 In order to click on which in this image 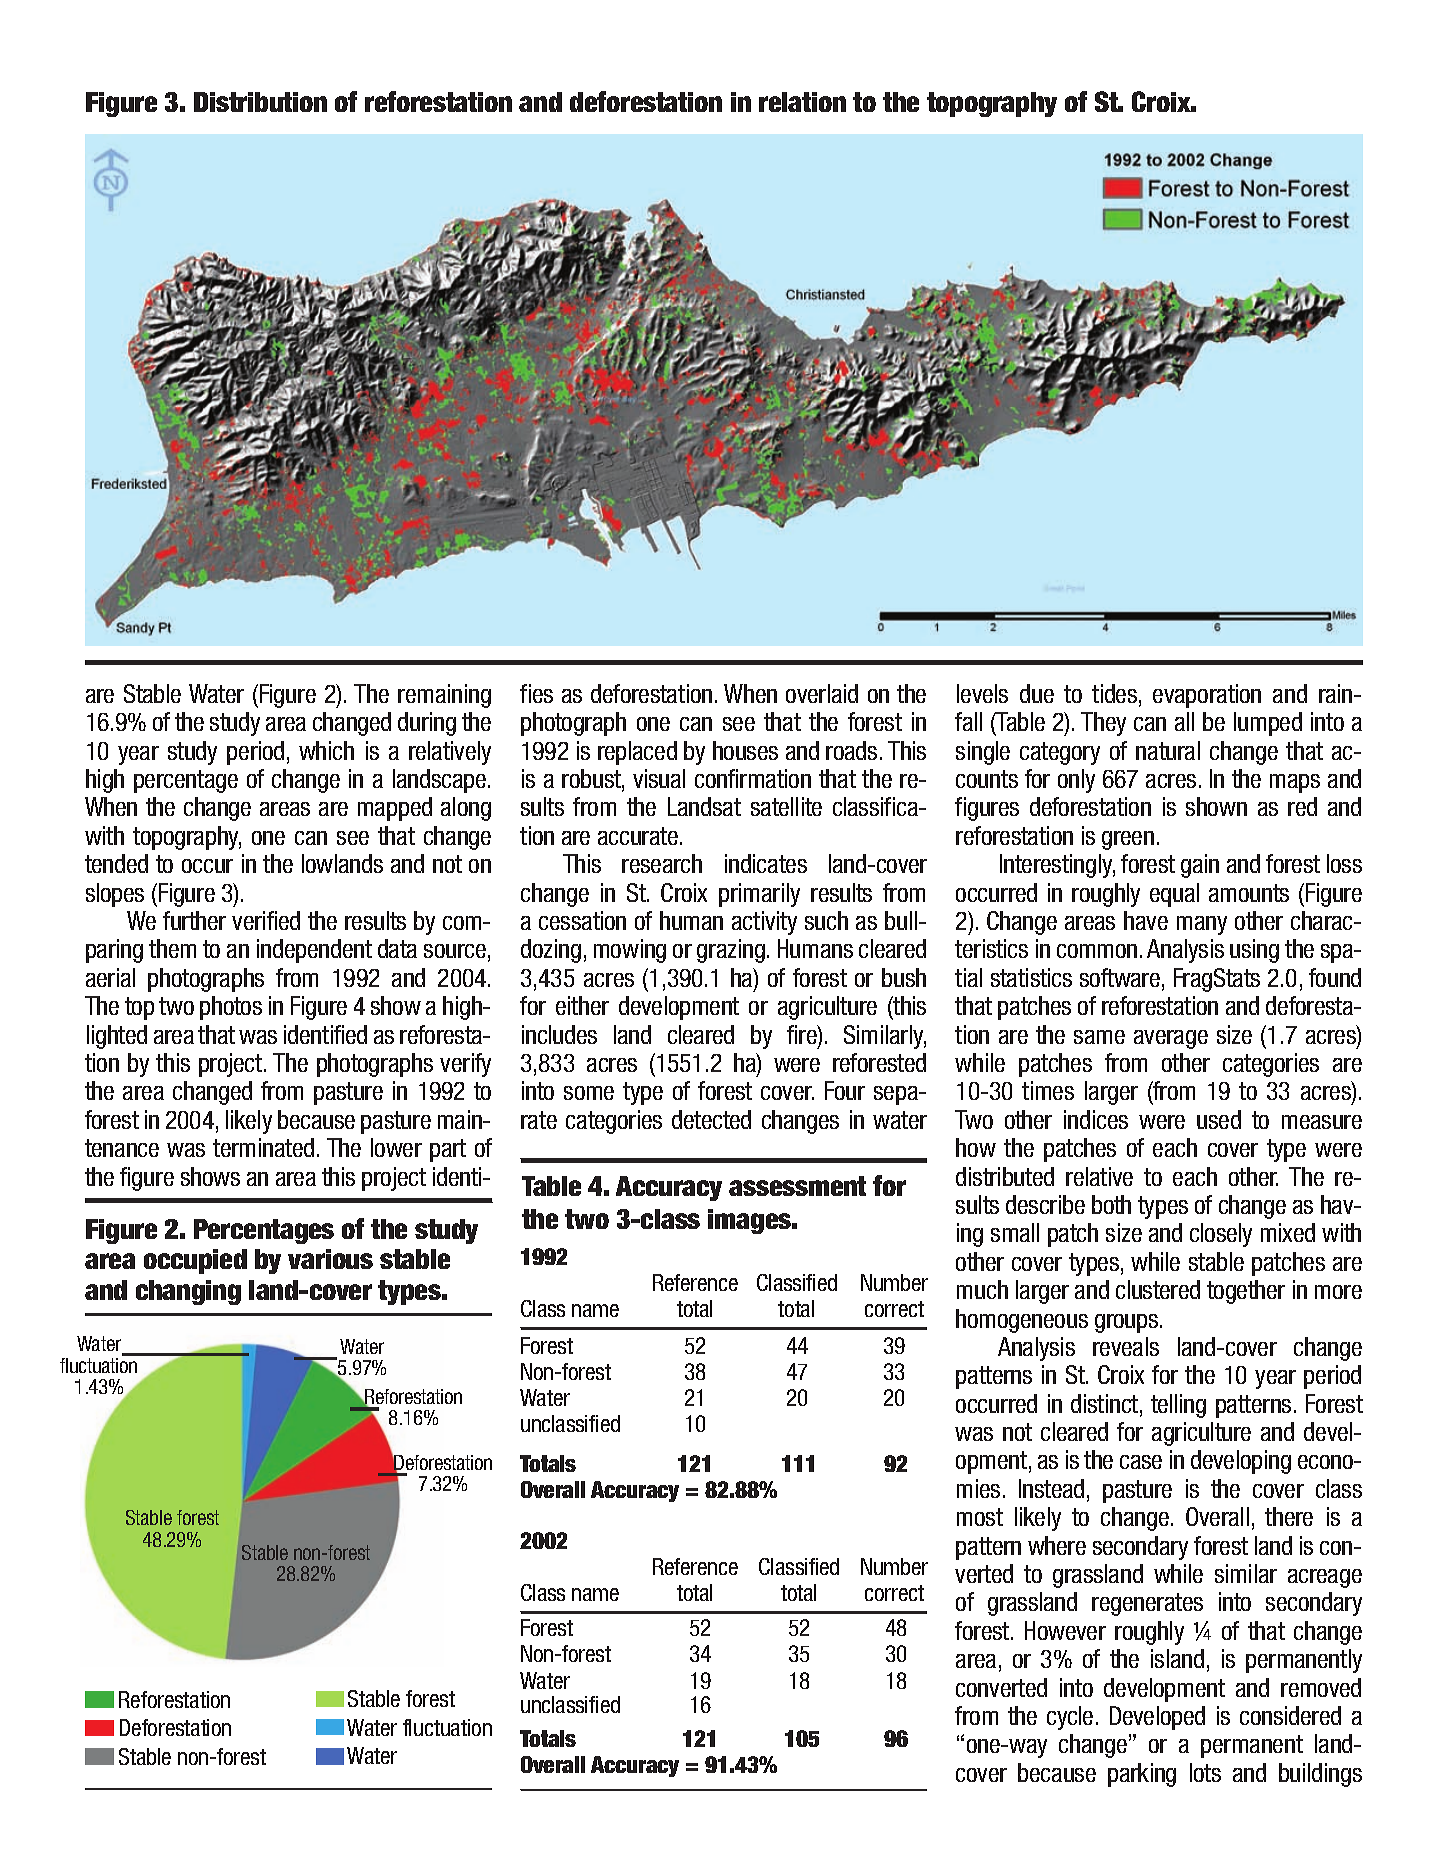, I will do `click(326, 750)`.
